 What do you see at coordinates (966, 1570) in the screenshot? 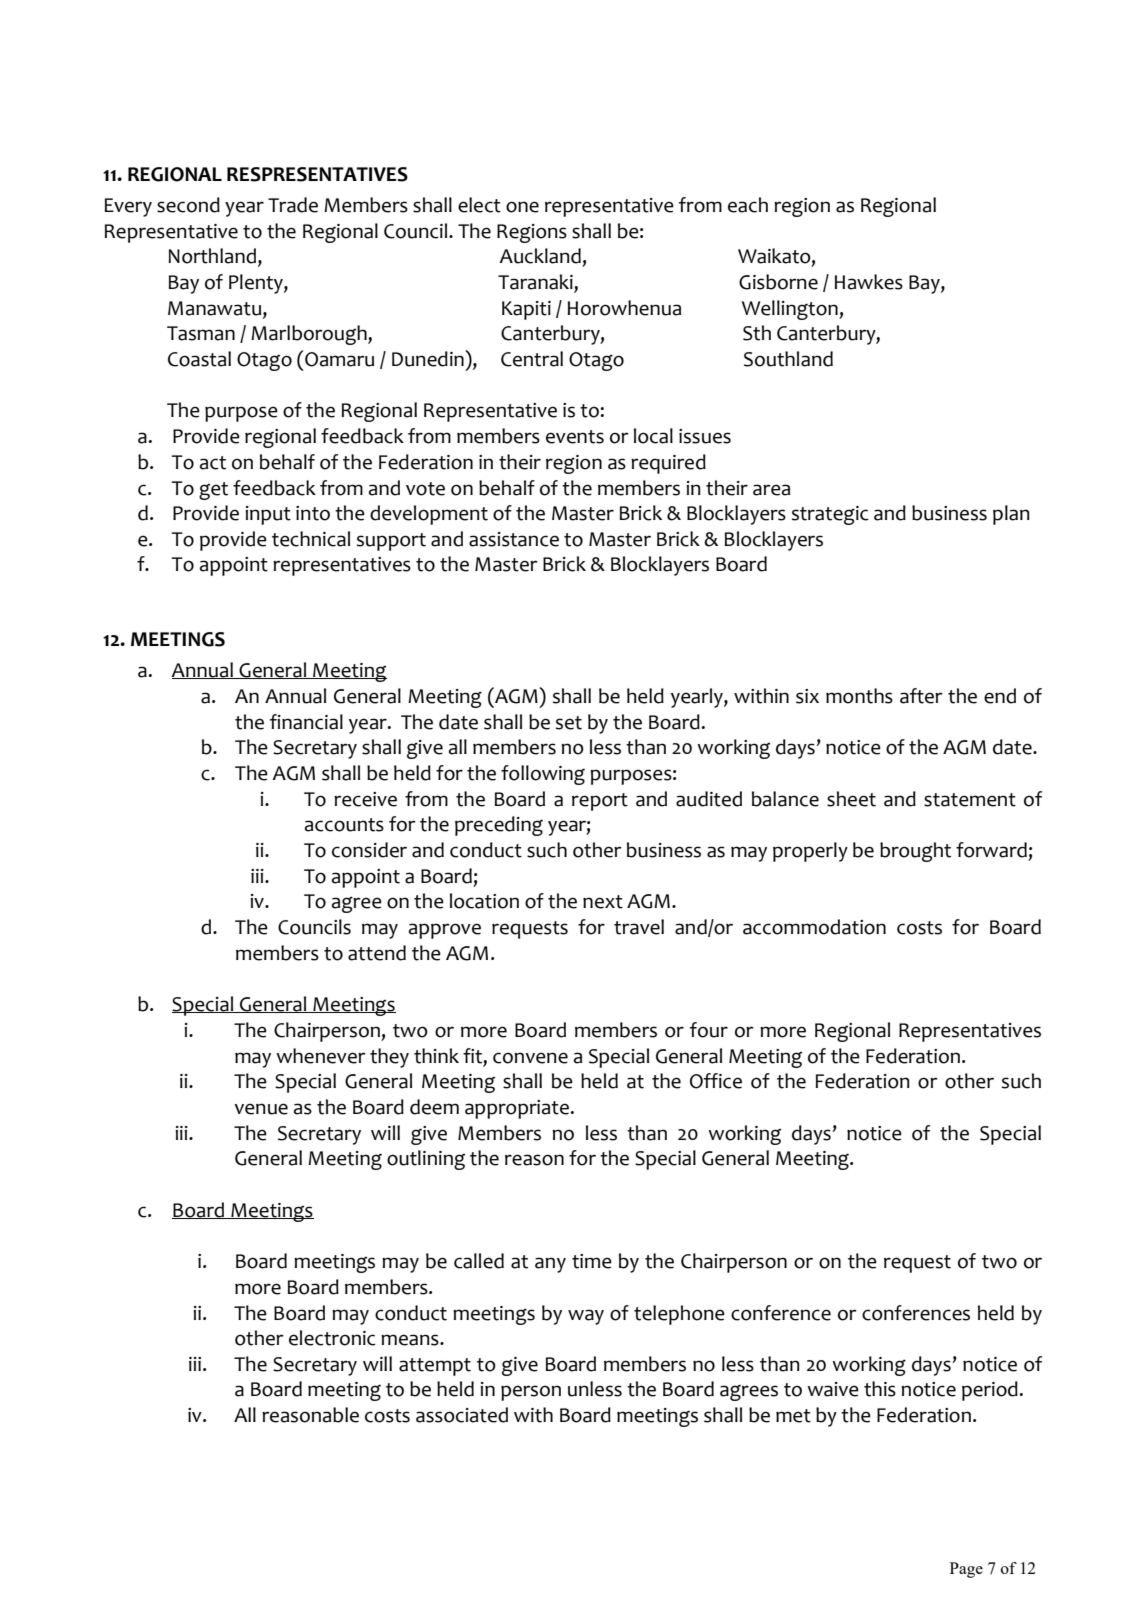
I see `Page` at bounding box center [966, 1570].
